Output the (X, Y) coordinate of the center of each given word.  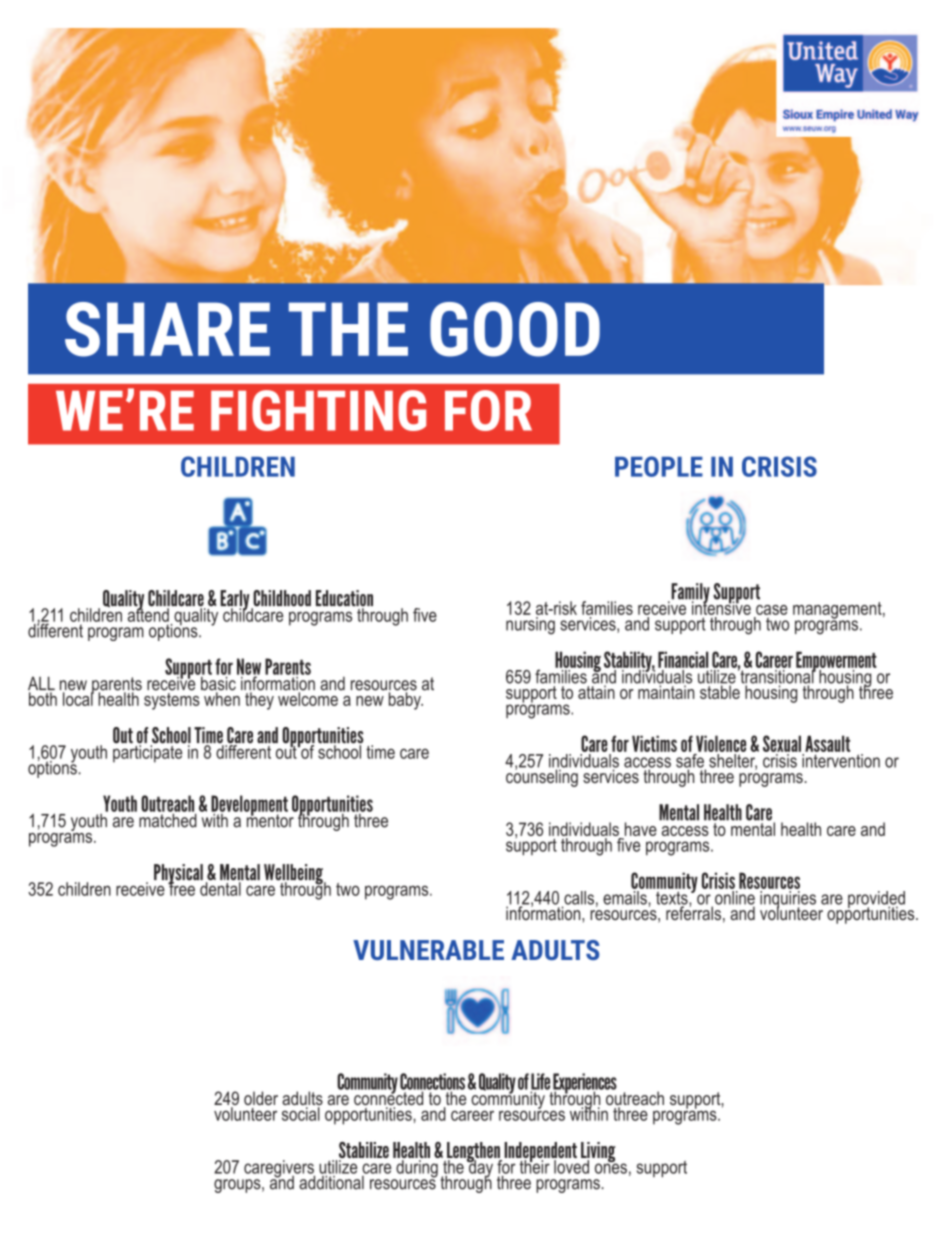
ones (611, 1167)
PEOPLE (659, 466)
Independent (541, 1153)
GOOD (515, 329)
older (261, 1098)
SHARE (167, 329)
